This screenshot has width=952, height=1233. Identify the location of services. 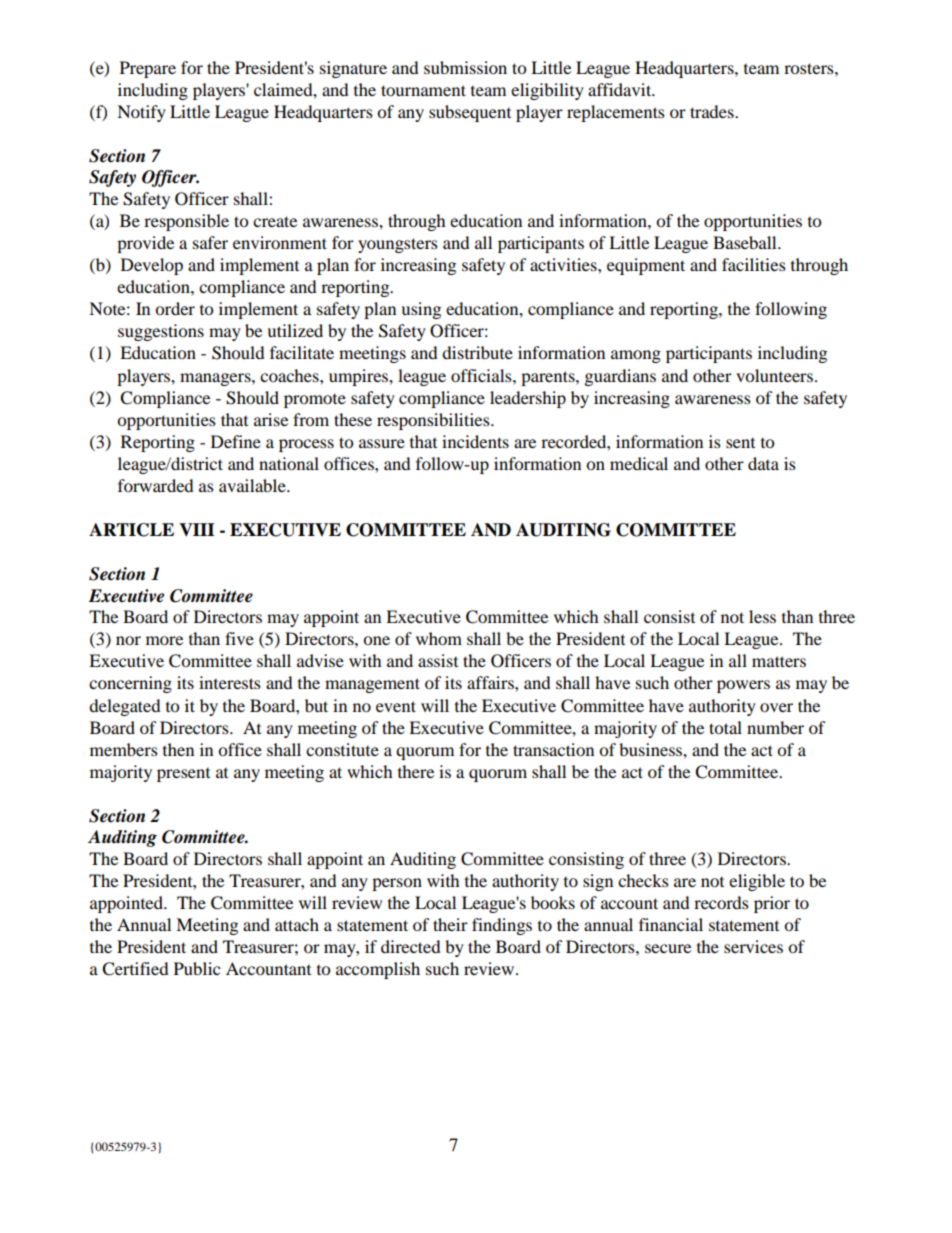
(753, 946).
